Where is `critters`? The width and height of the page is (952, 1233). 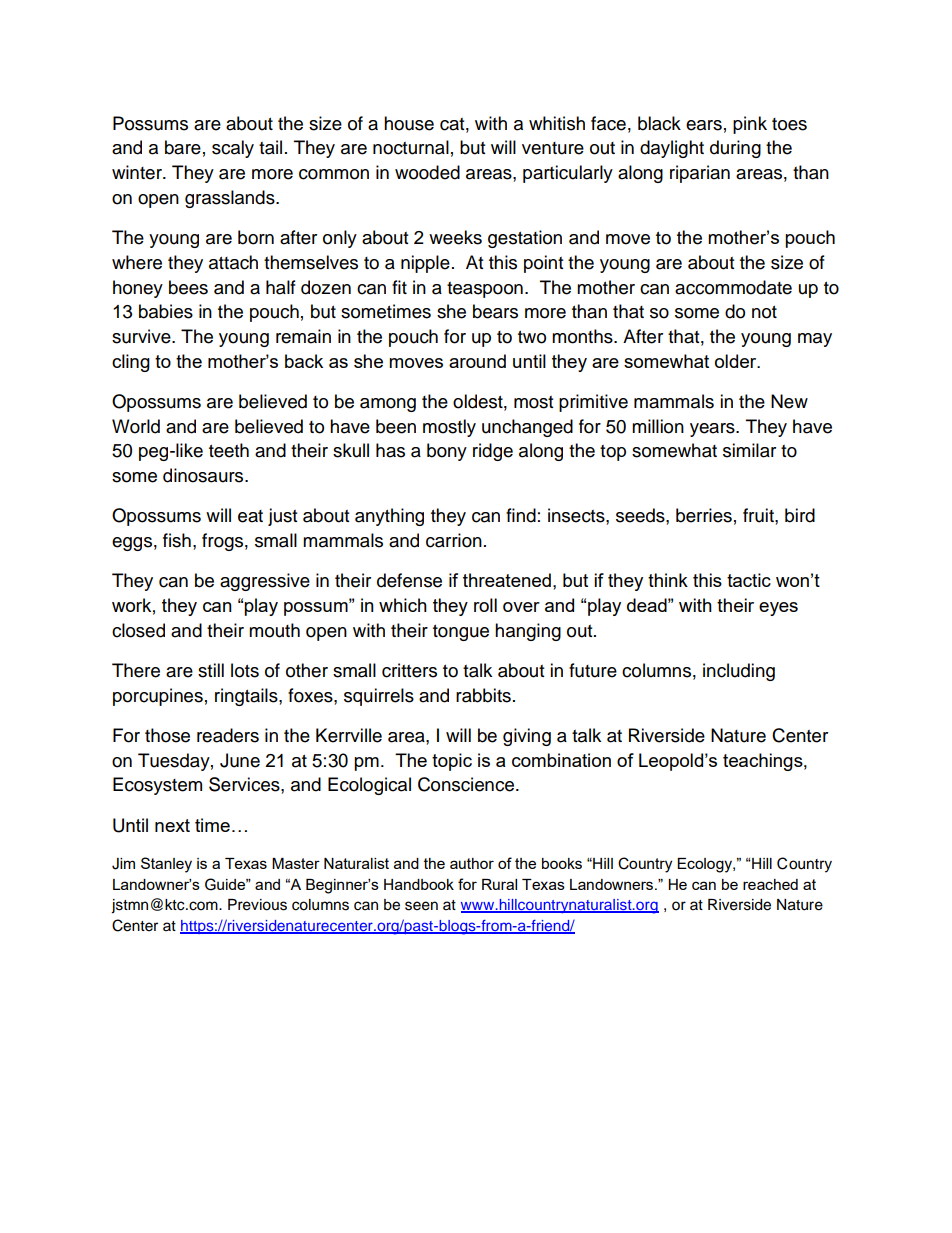 critters is located at coordinates (409, 670).
